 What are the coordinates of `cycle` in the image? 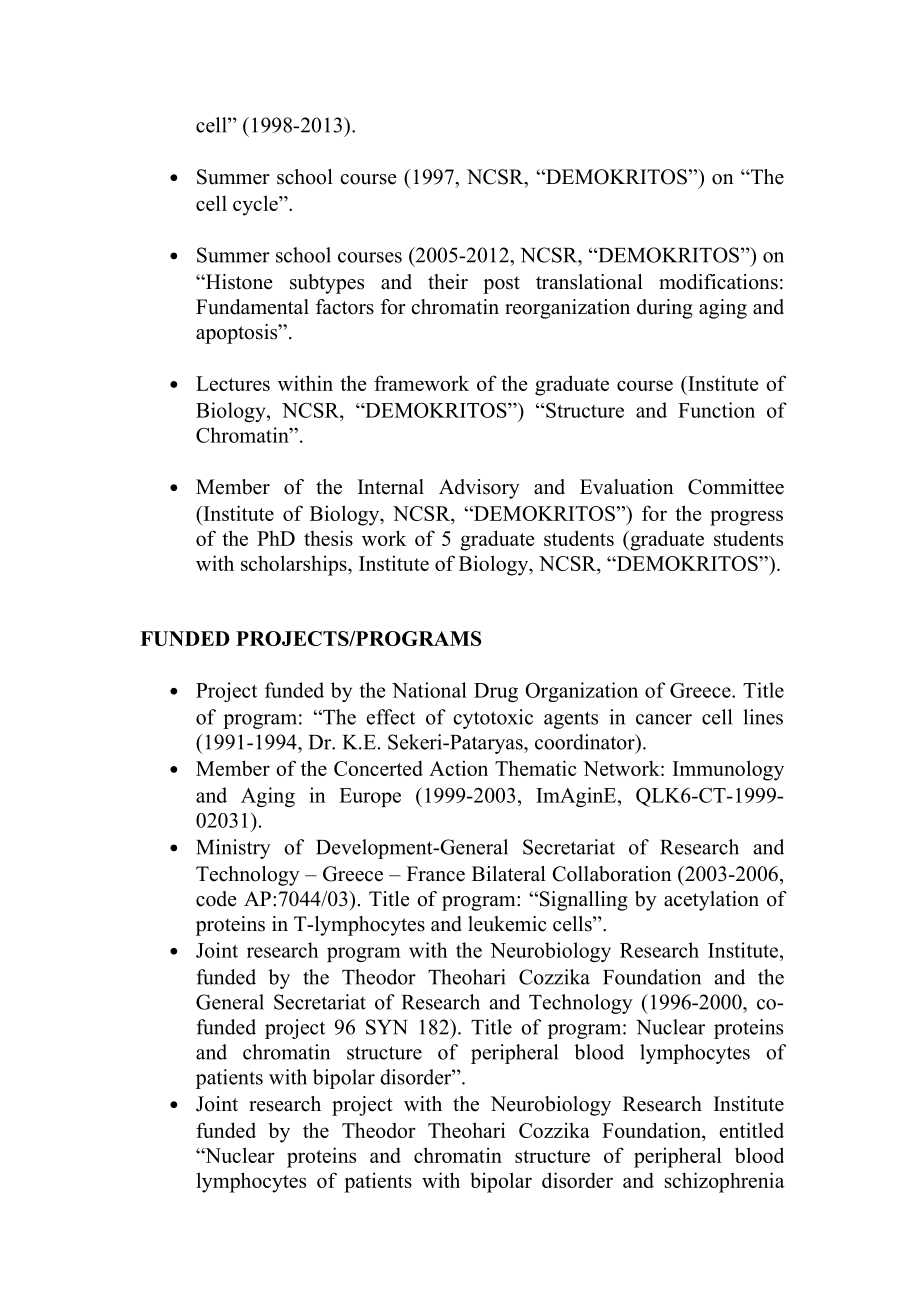 It's located at (256, 205).
